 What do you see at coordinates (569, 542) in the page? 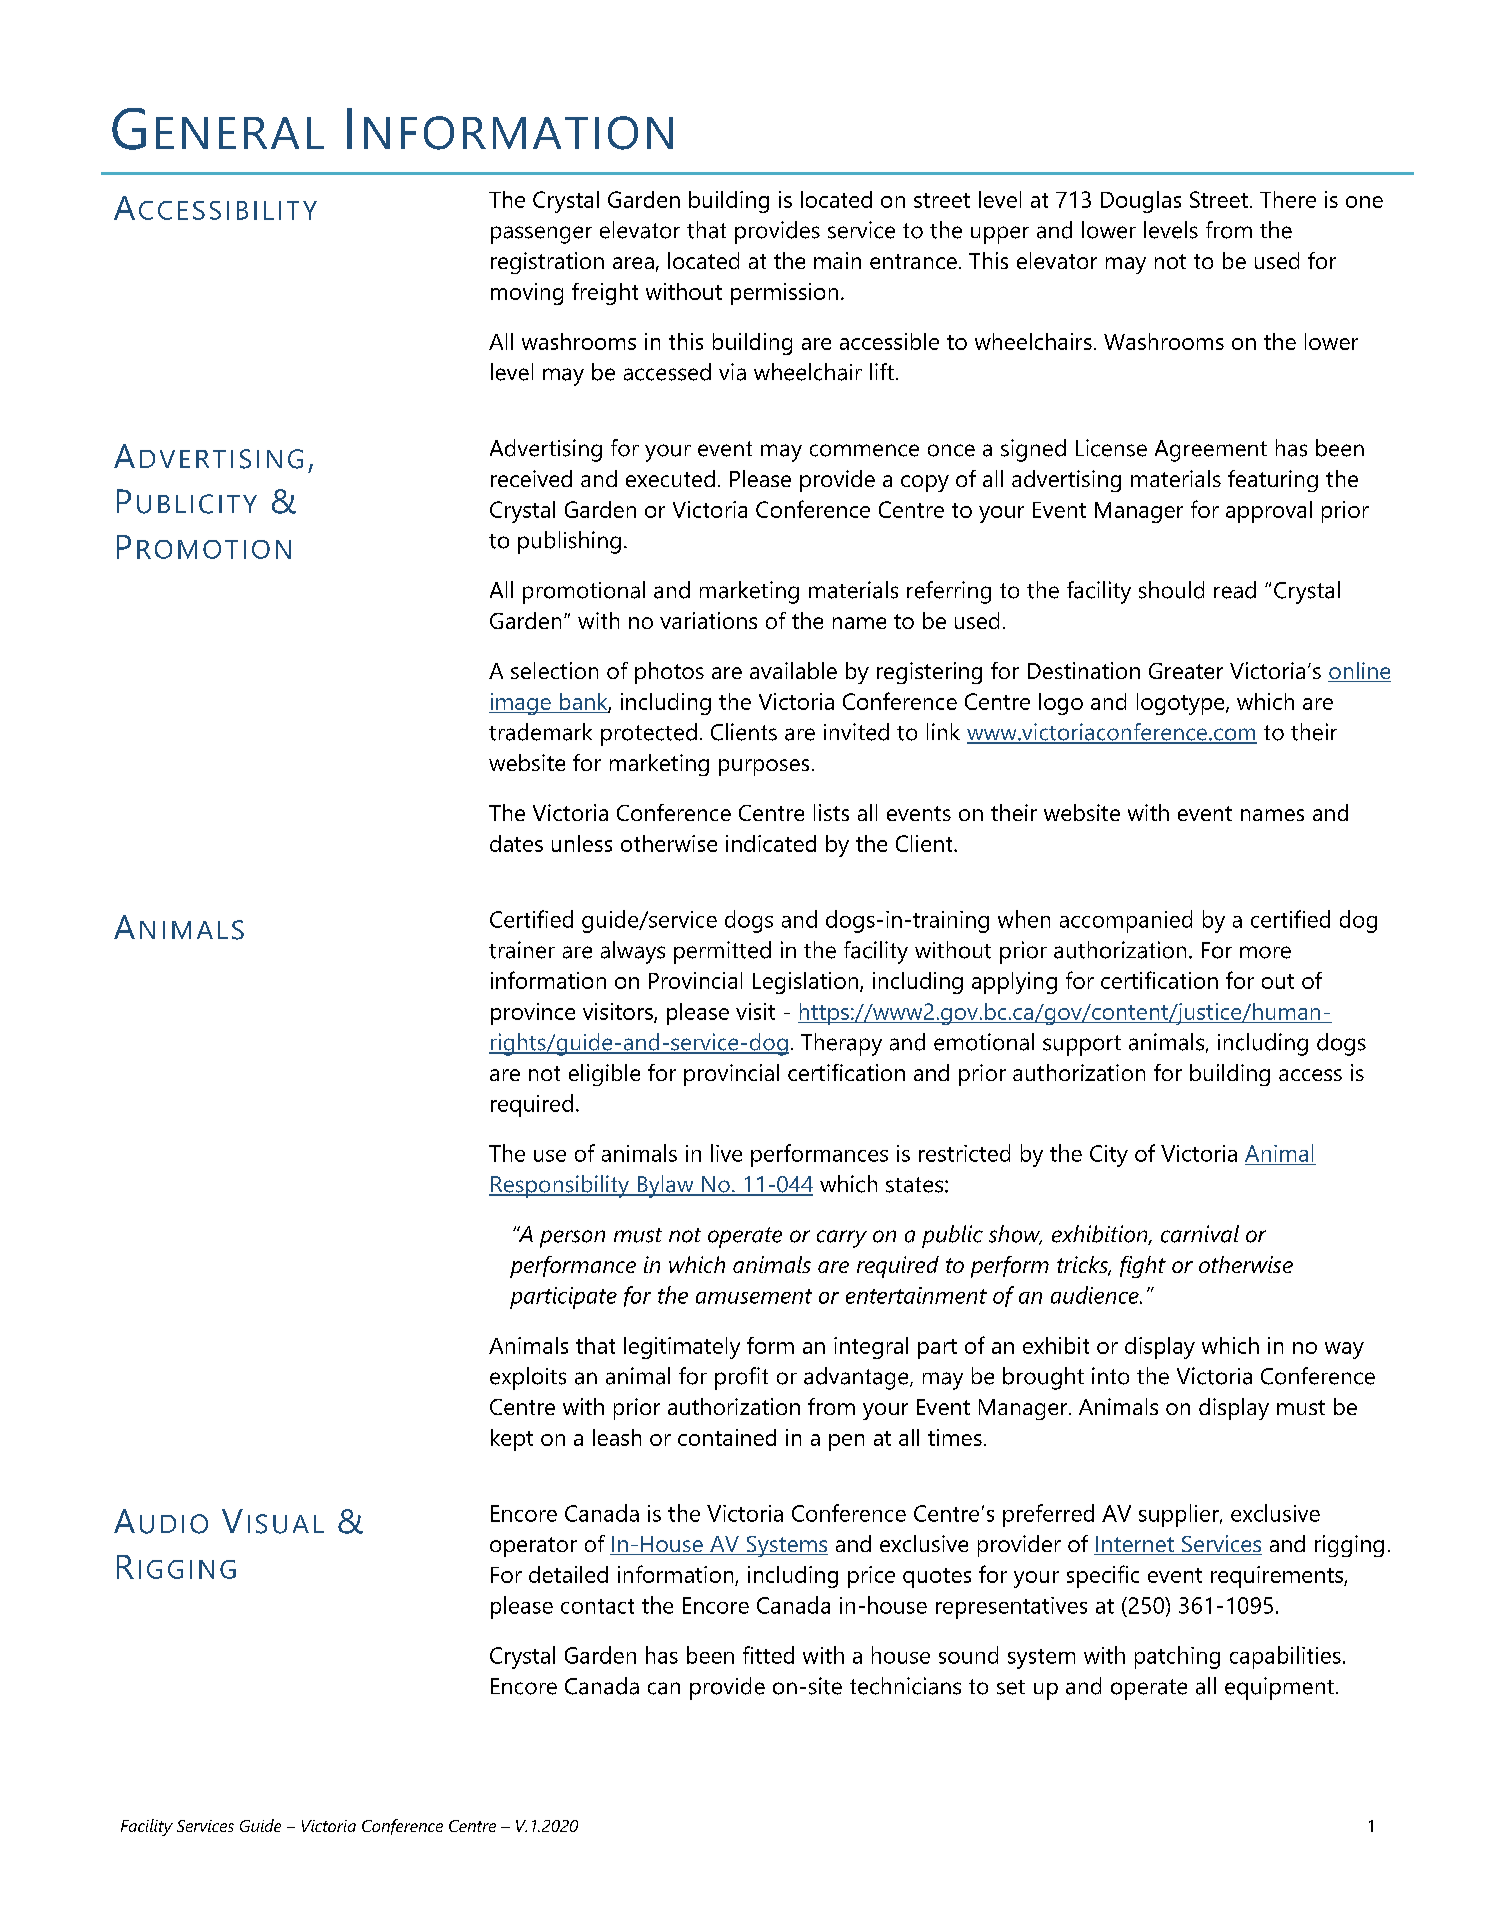
I see `publishing` at bounding box center [569, 542].
